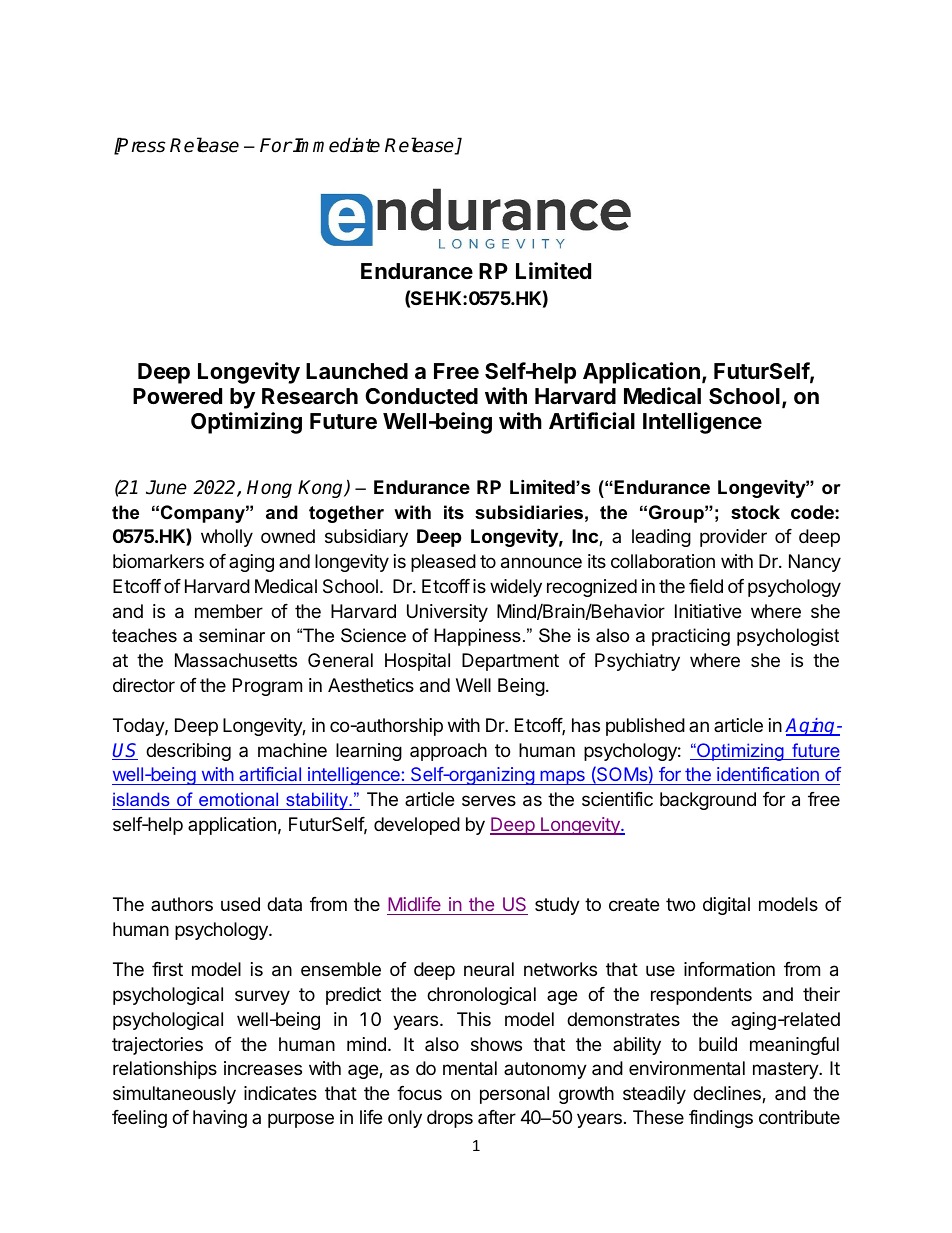  Describe the element at coordinates (336, 145) in the image. I see `Immediate` at that location.
